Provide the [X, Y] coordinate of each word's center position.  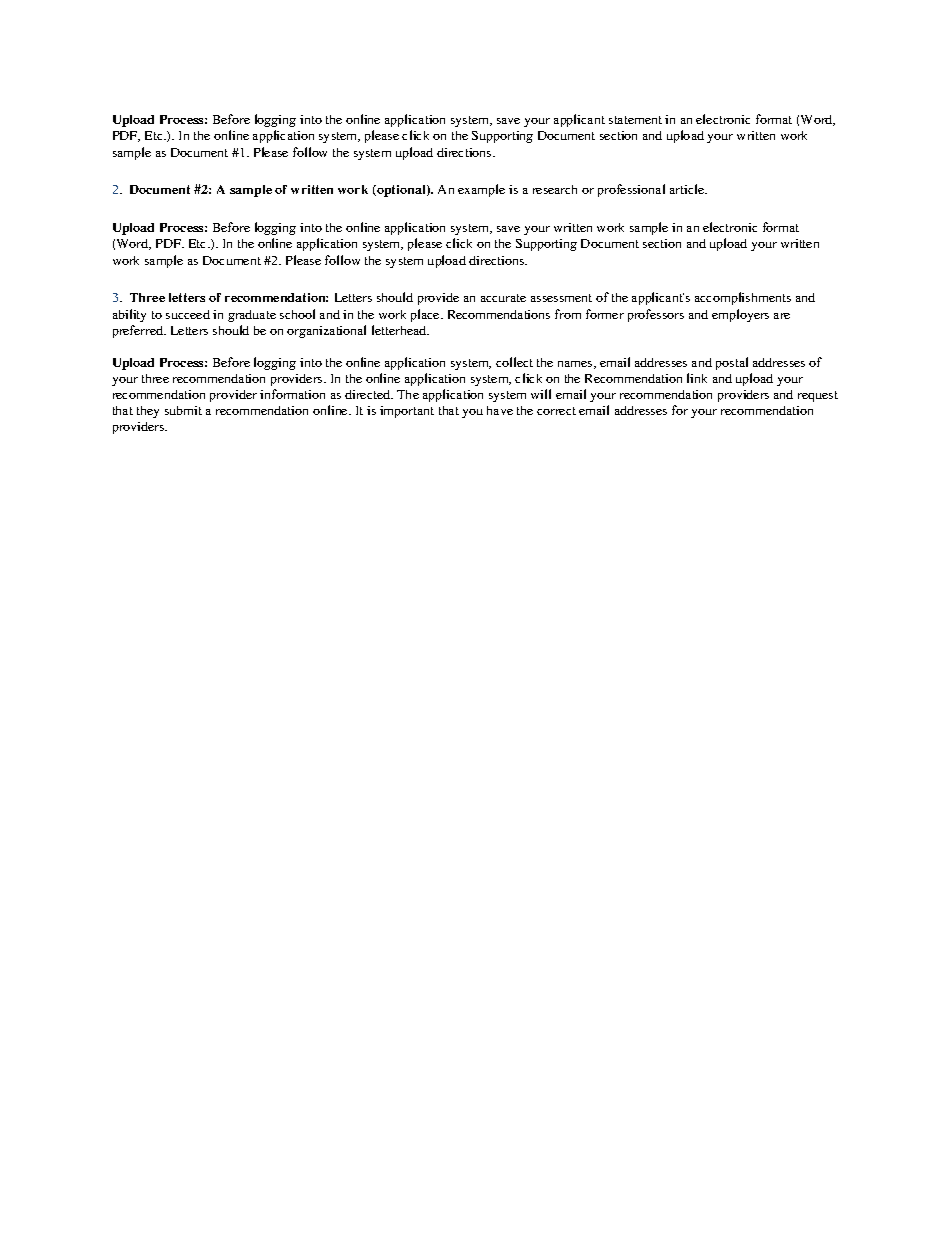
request [818, 396]
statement [635, 120]
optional [401, 191]
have [500, 410]
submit [183, 410]
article [688, 189]
